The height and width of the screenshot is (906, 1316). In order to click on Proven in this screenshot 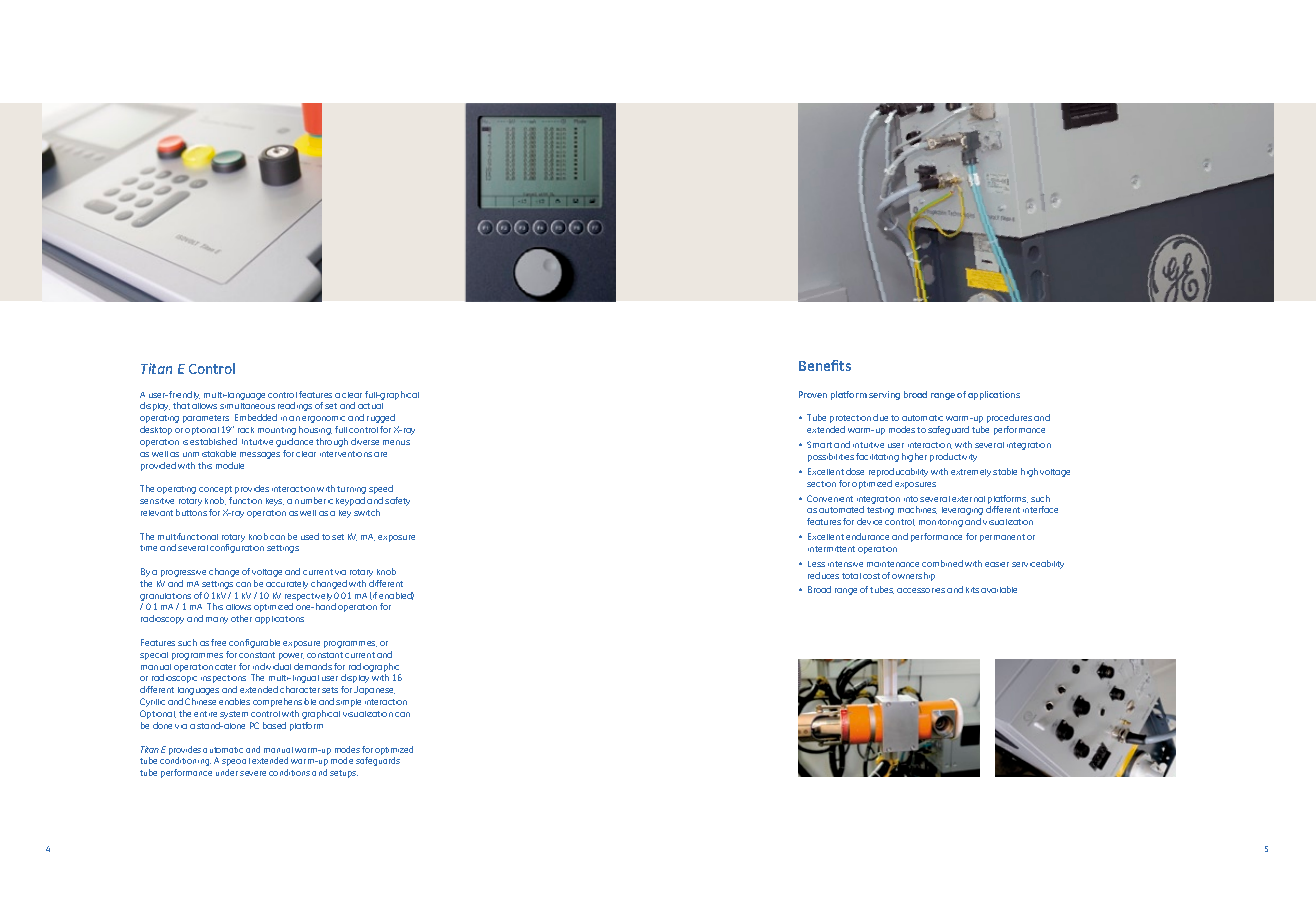, I will do `click(813, 394)`.
